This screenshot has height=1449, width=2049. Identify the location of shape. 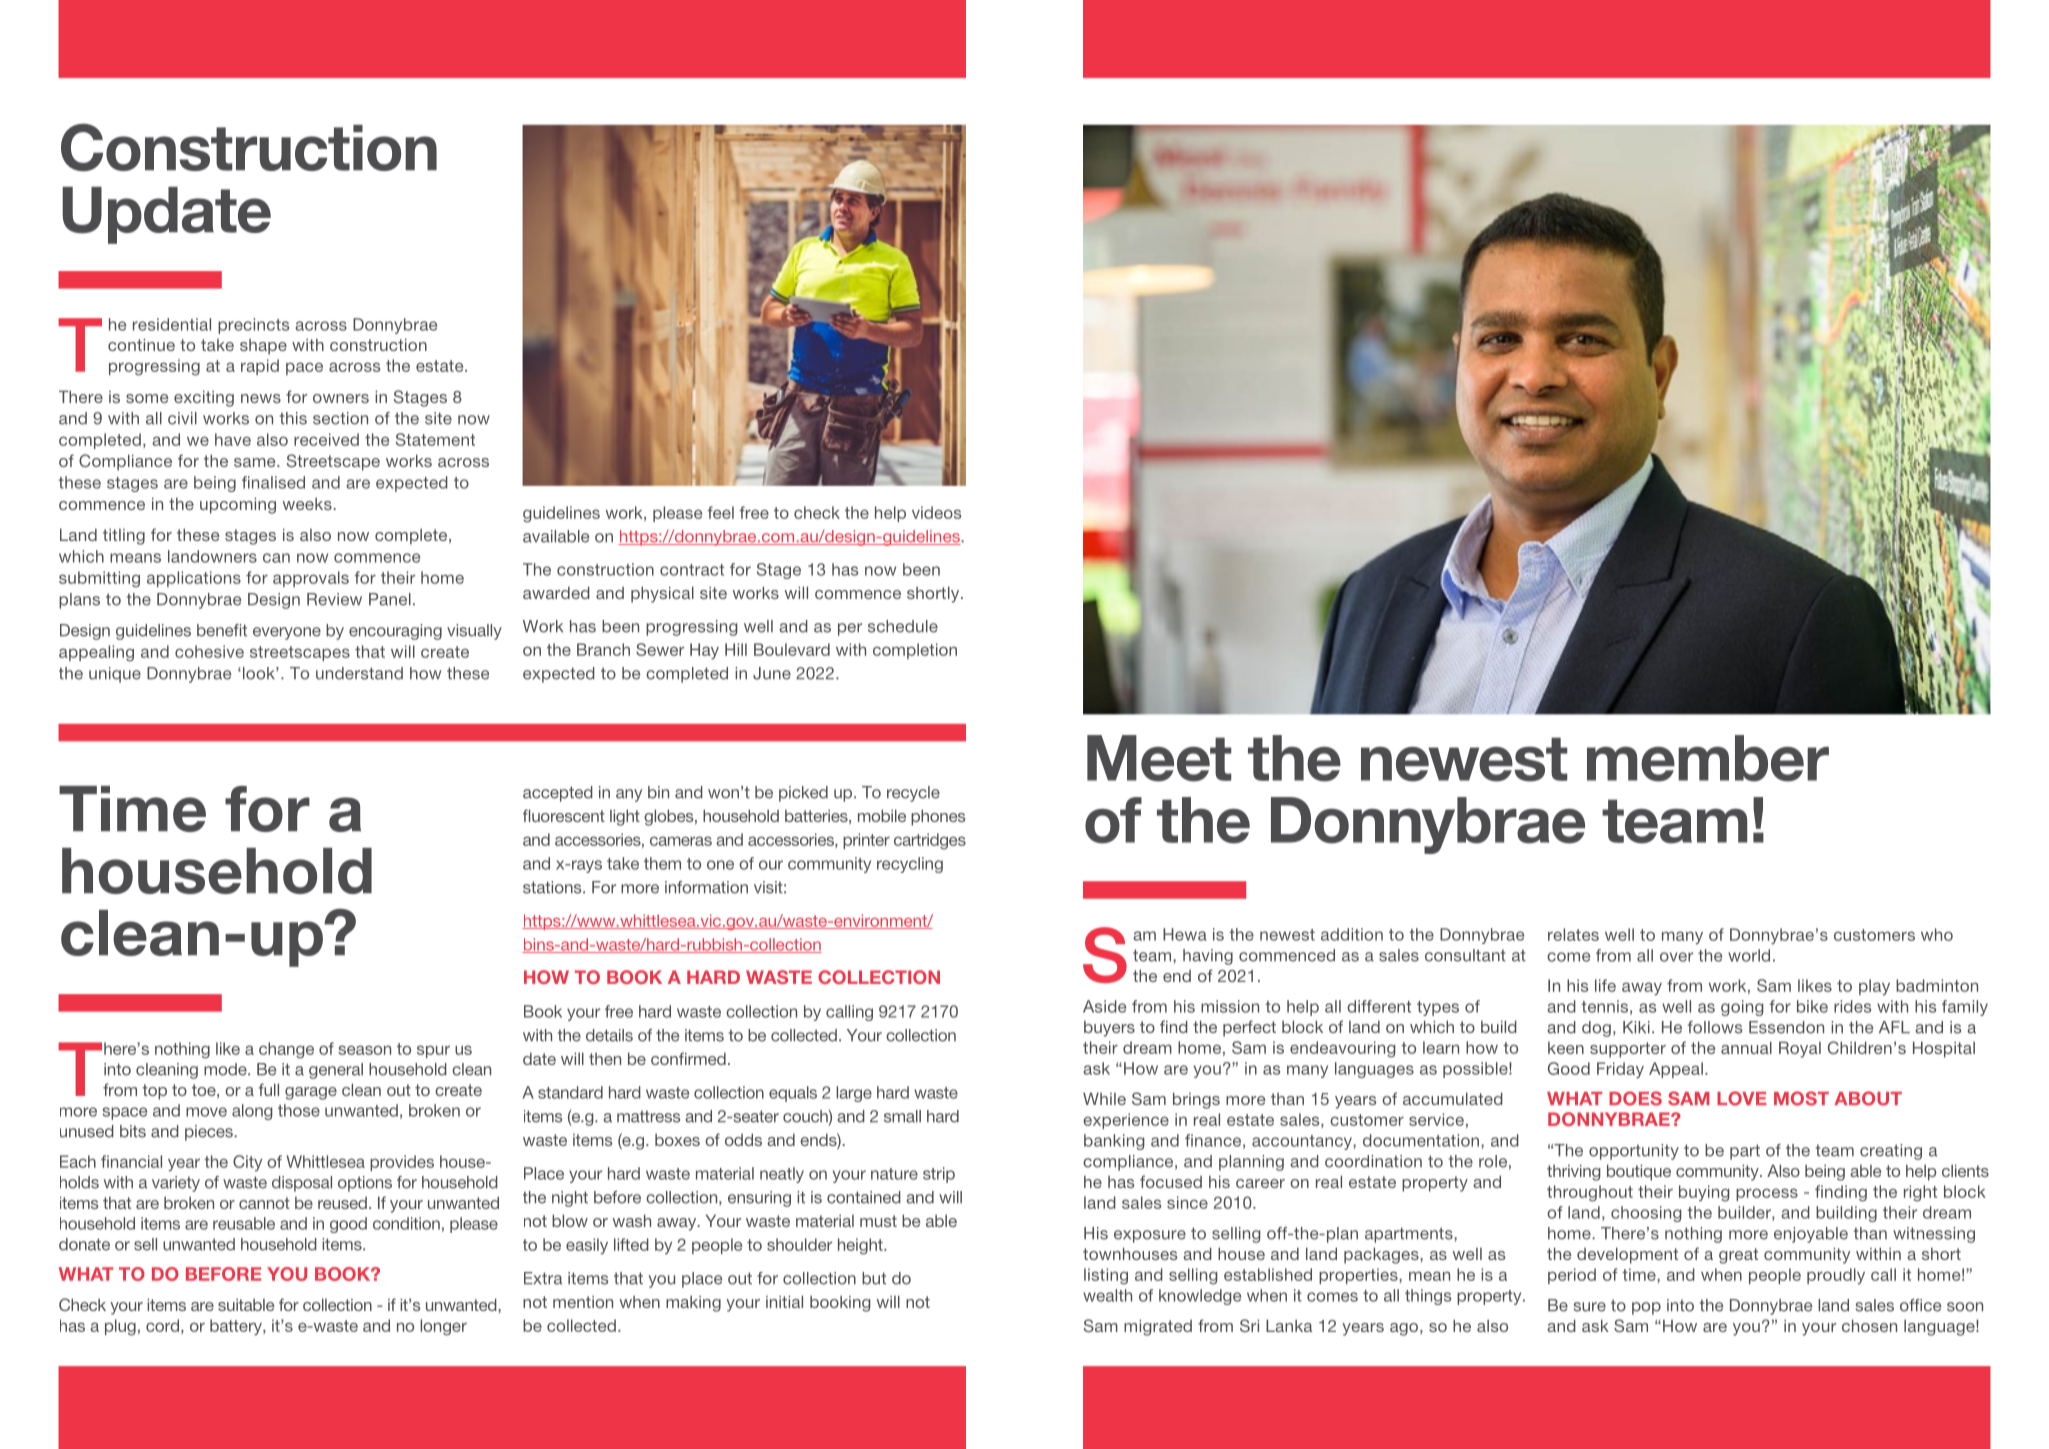
(263, 347).
